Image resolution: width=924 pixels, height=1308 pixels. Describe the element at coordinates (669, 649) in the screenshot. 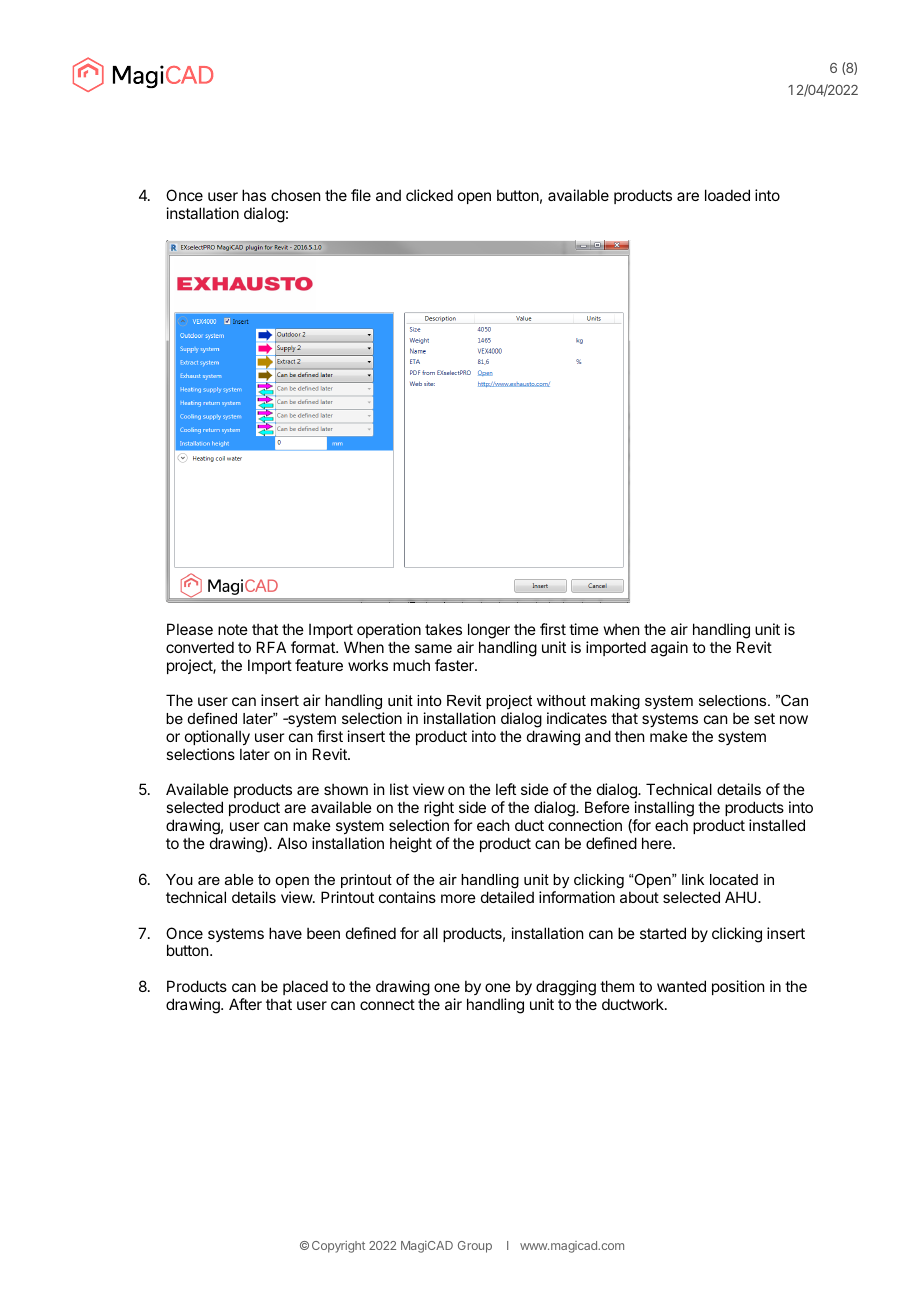

I see `again` at that location.
